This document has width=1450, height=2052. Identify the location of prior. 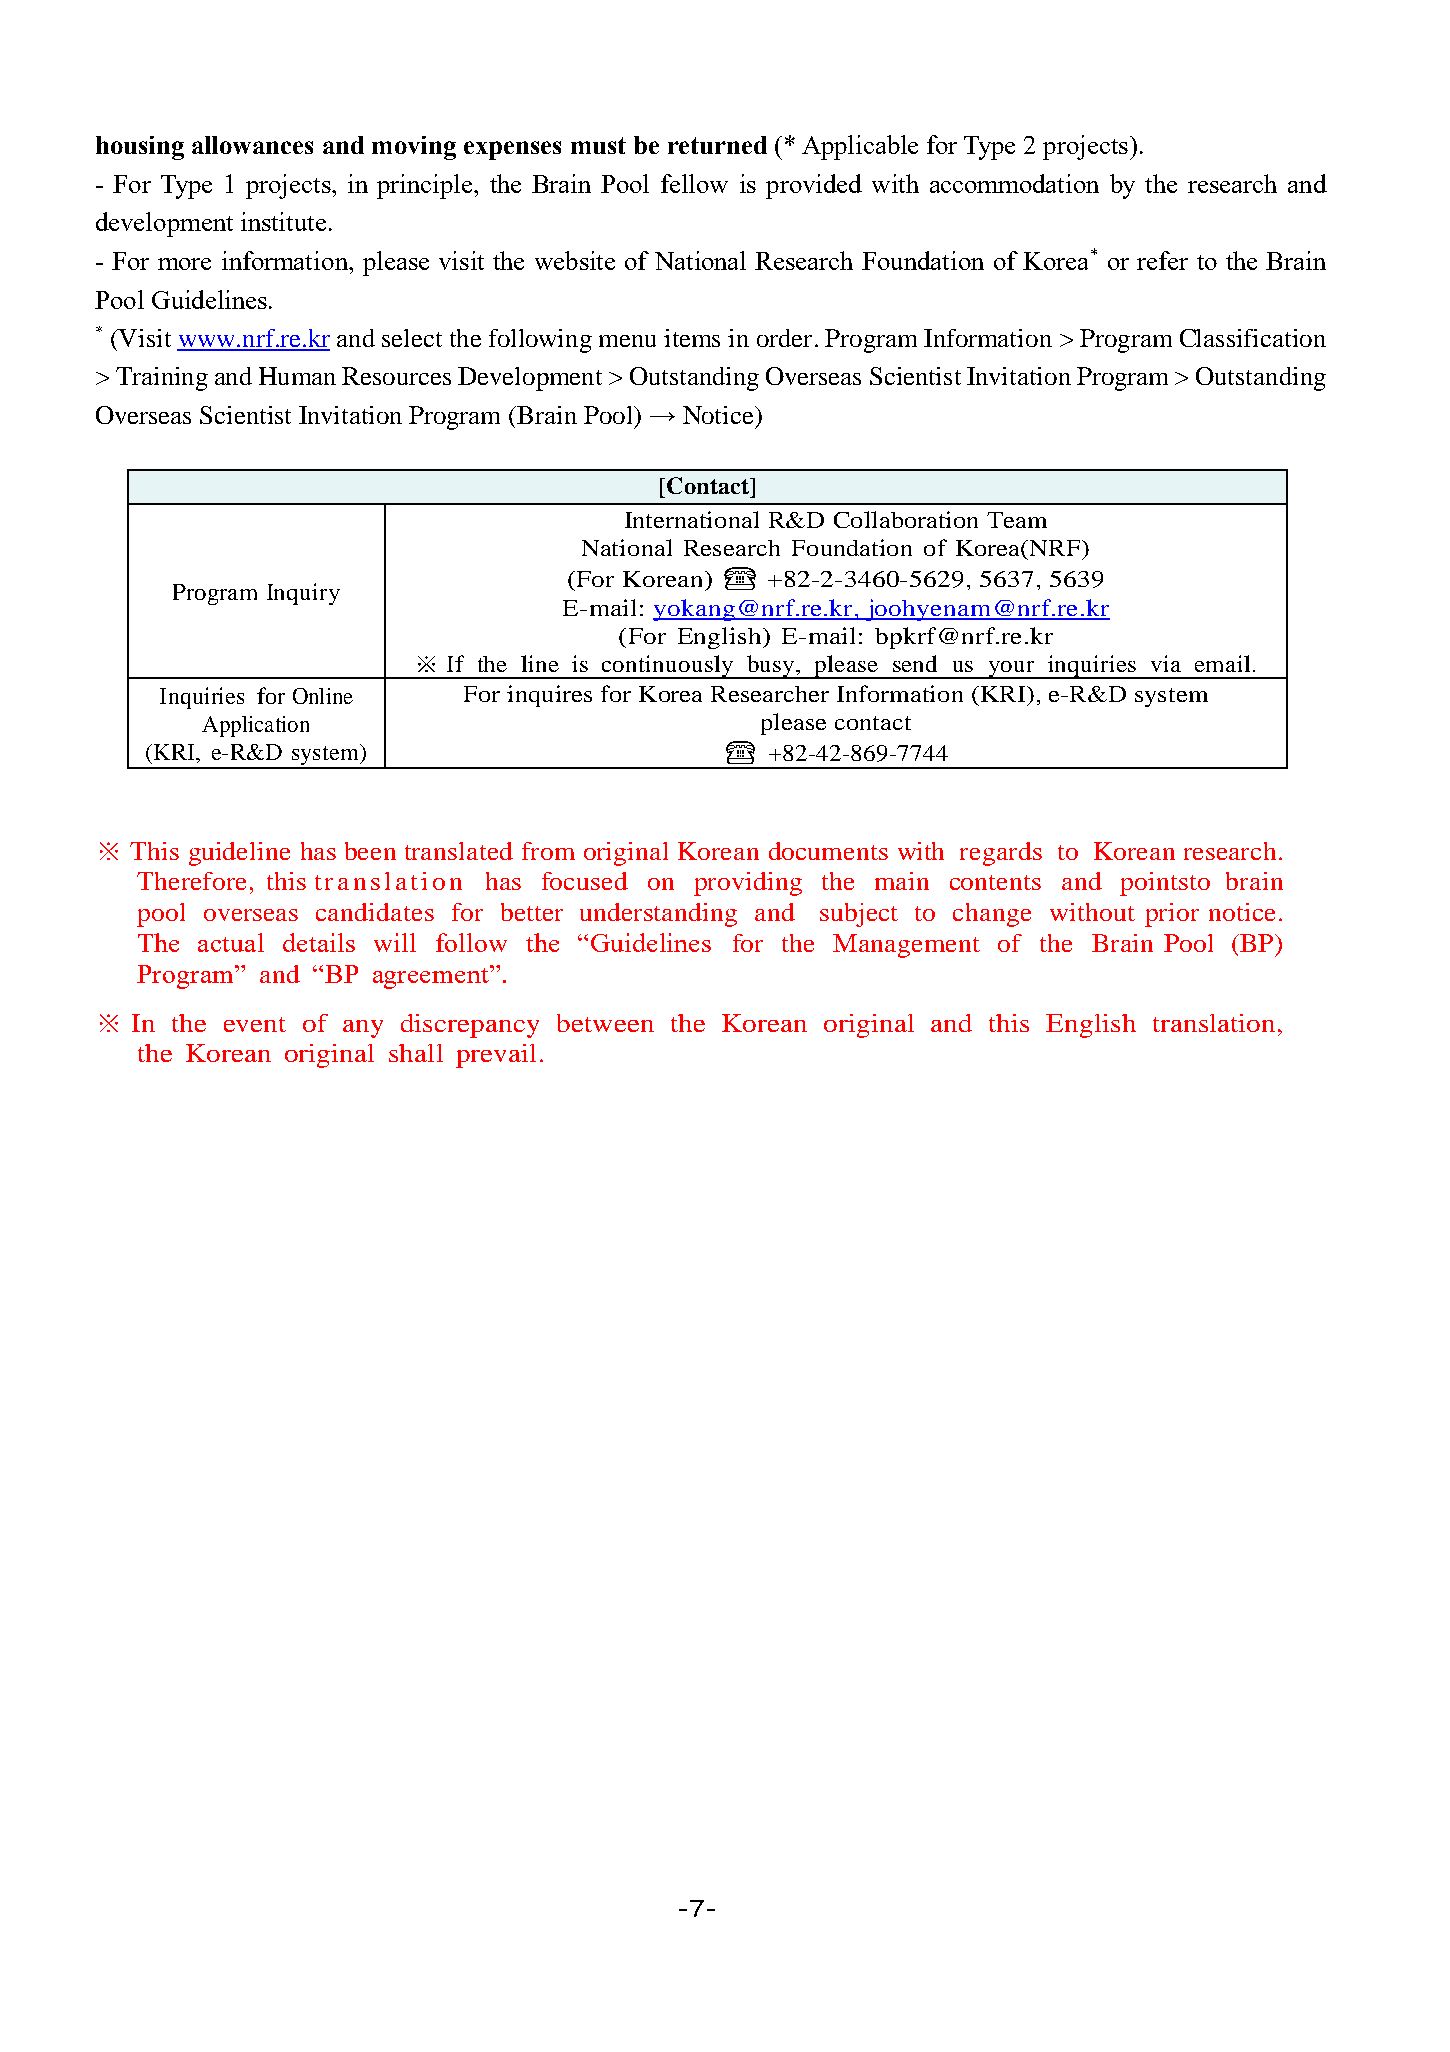
(1172, 915).
